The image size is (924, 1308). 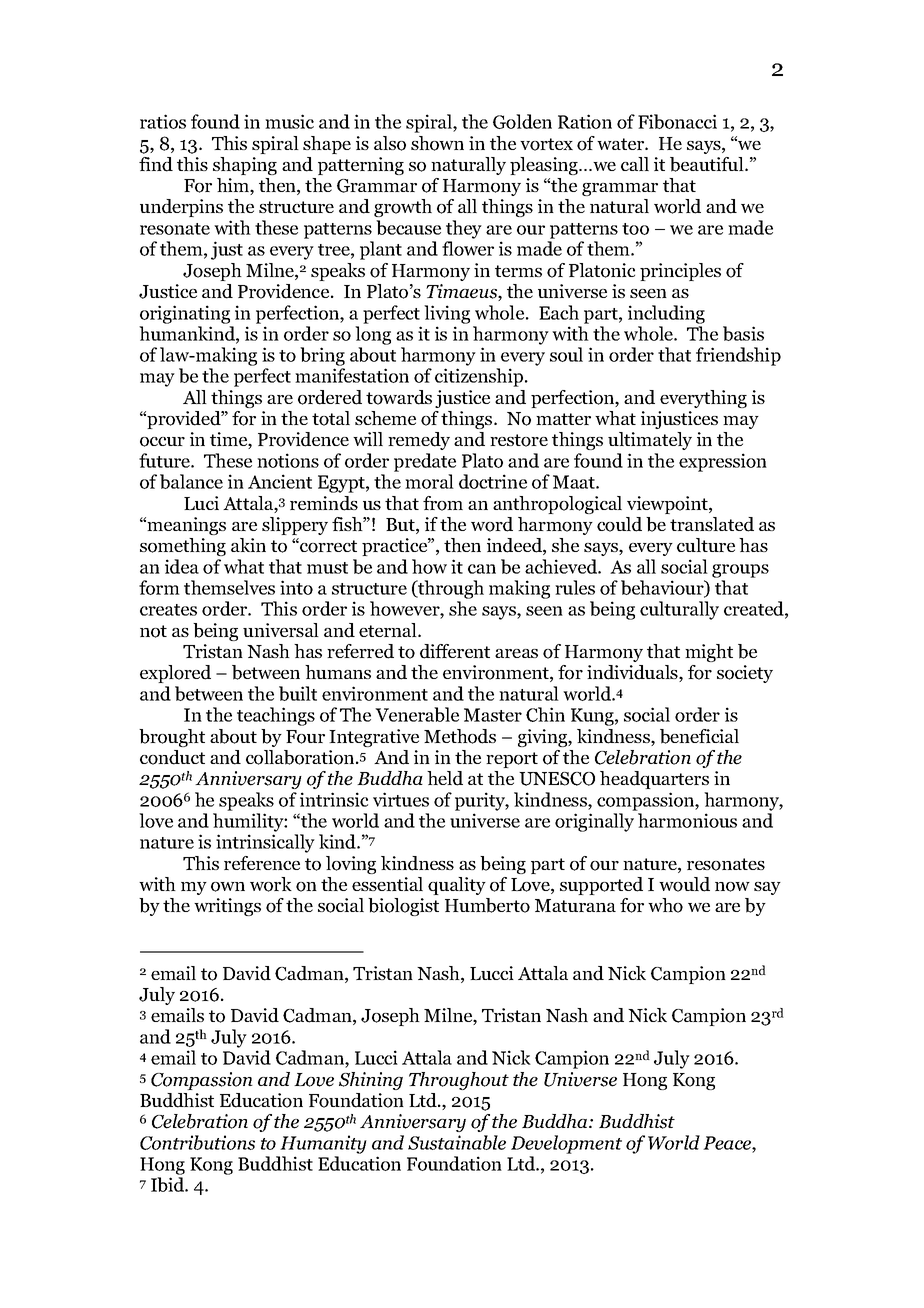 What do you see at coordinates (437, 143) in the page?
I see `shown` at bounding box center [437, 143].
